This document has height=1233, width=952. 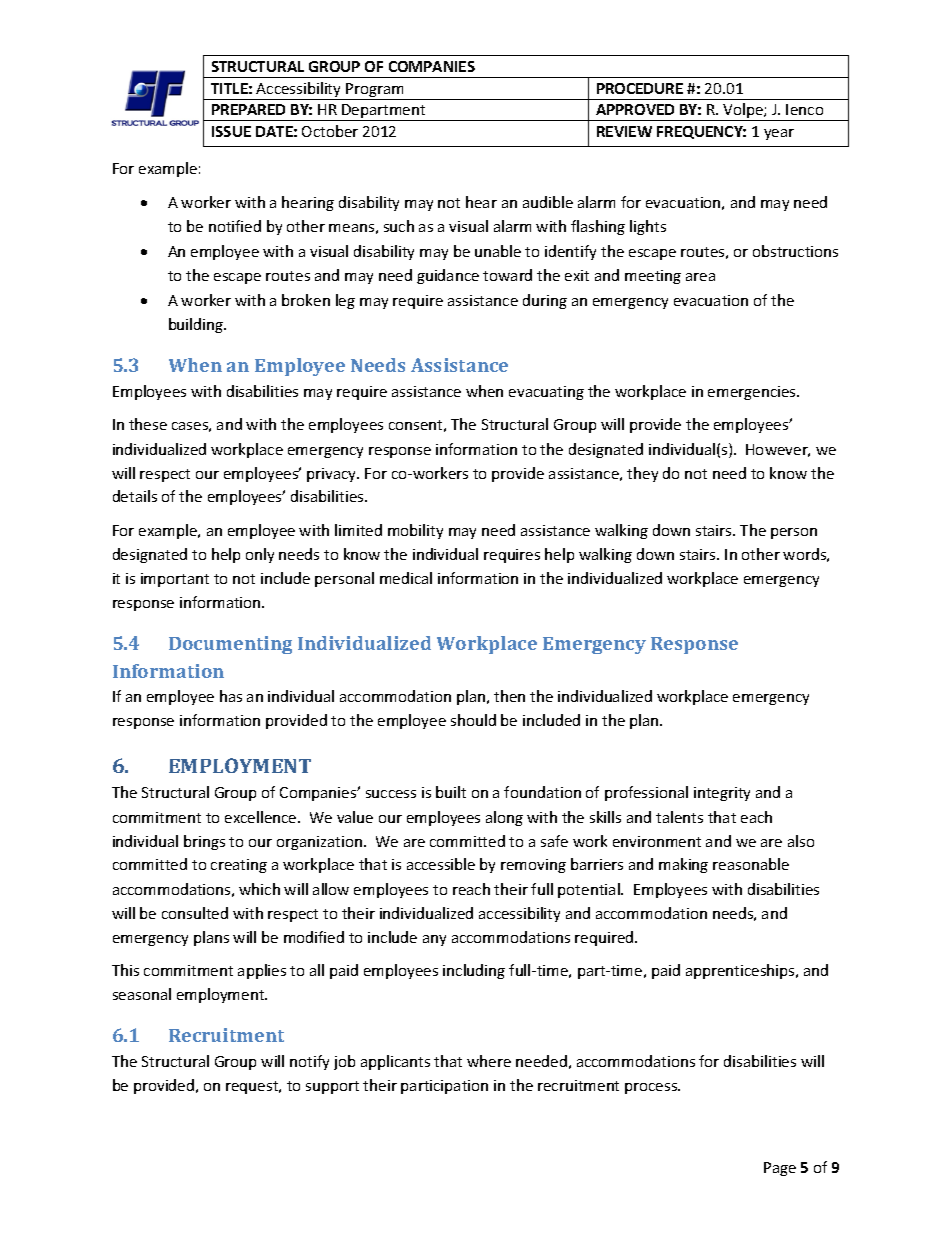 What do you see at coordinates (309, 1062) in the document?
I see `notify` at bounding box center [309, 1062].
